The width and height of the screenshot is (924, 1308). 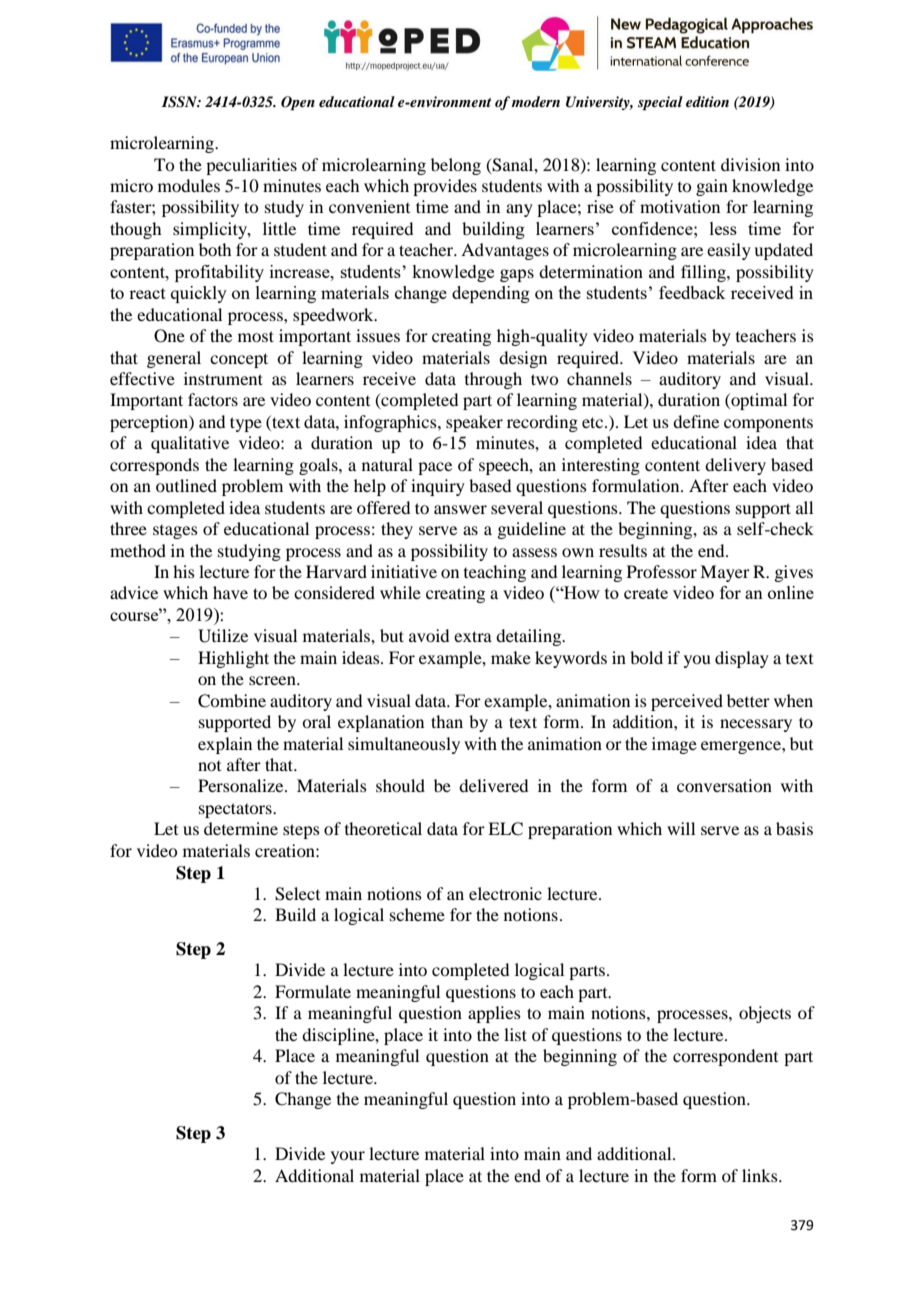 What do you see at coordinates (251, 166) in the screenshot?
I see `peculiarities` at bounding box center [251, 166].
